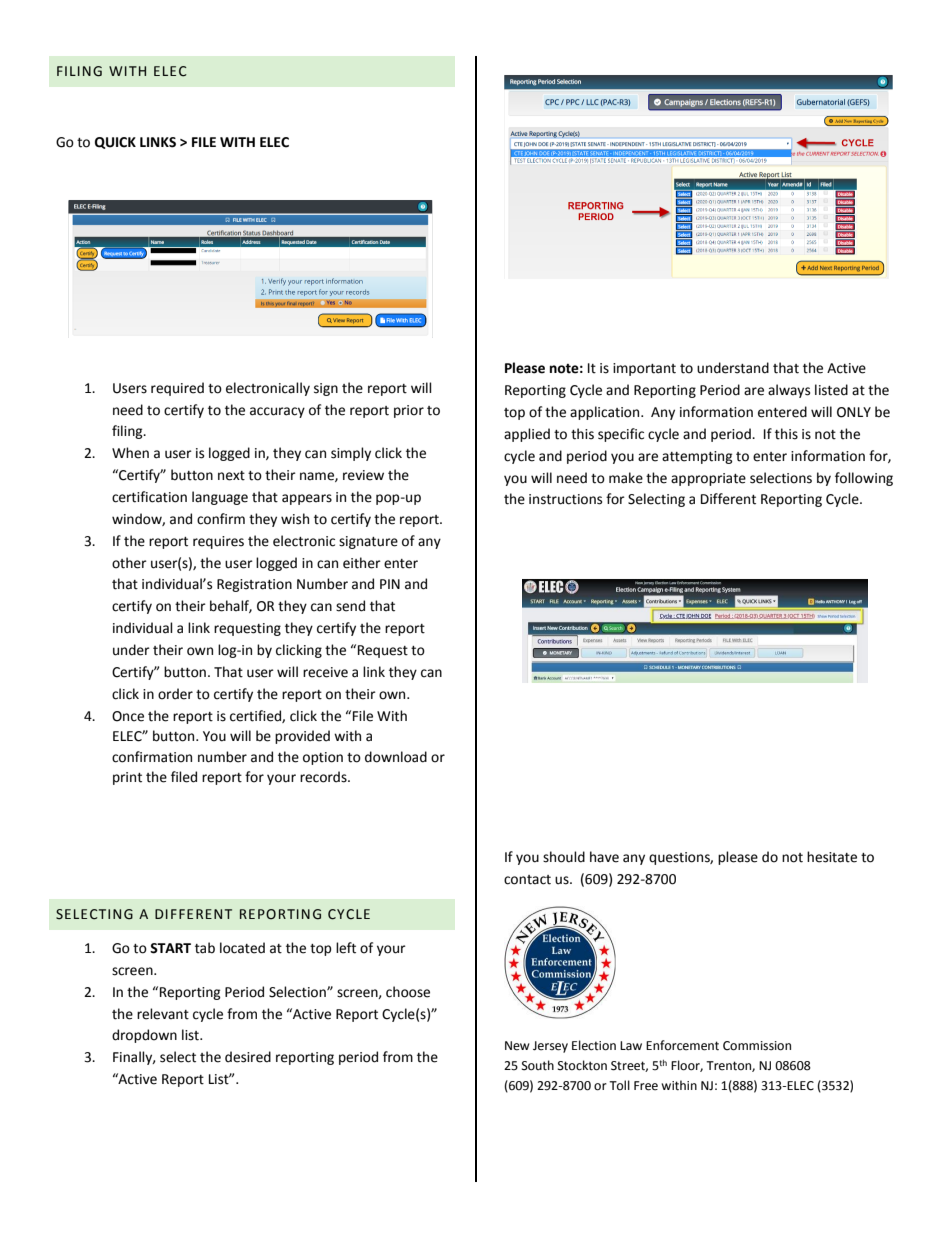 The width and height of the document is (952, 1233). I want to click on hesitate, so click(832, 857).
